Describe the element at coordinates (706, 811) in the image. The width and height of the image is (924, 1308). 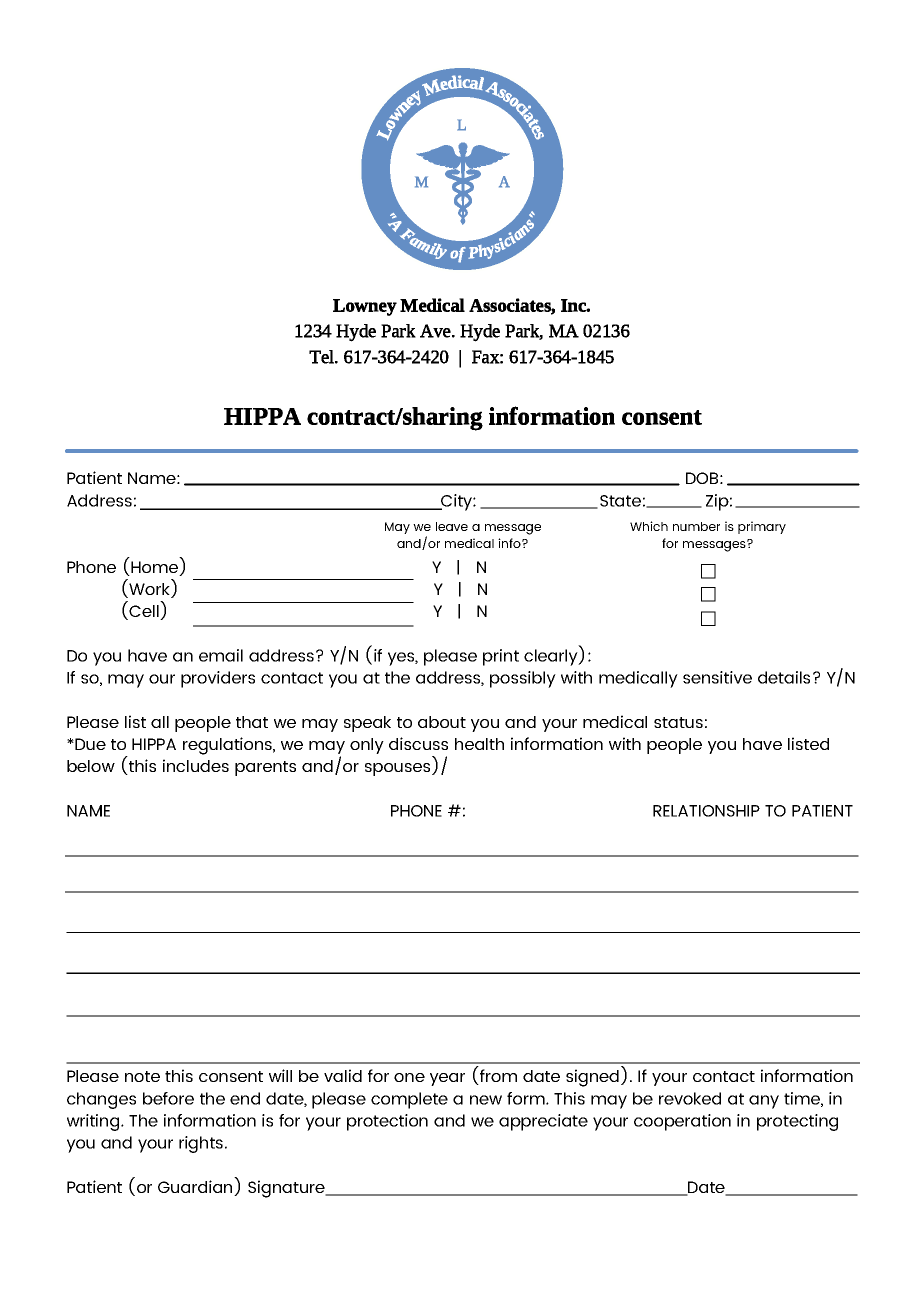
I see `RELATIONSHIP` at that location.
